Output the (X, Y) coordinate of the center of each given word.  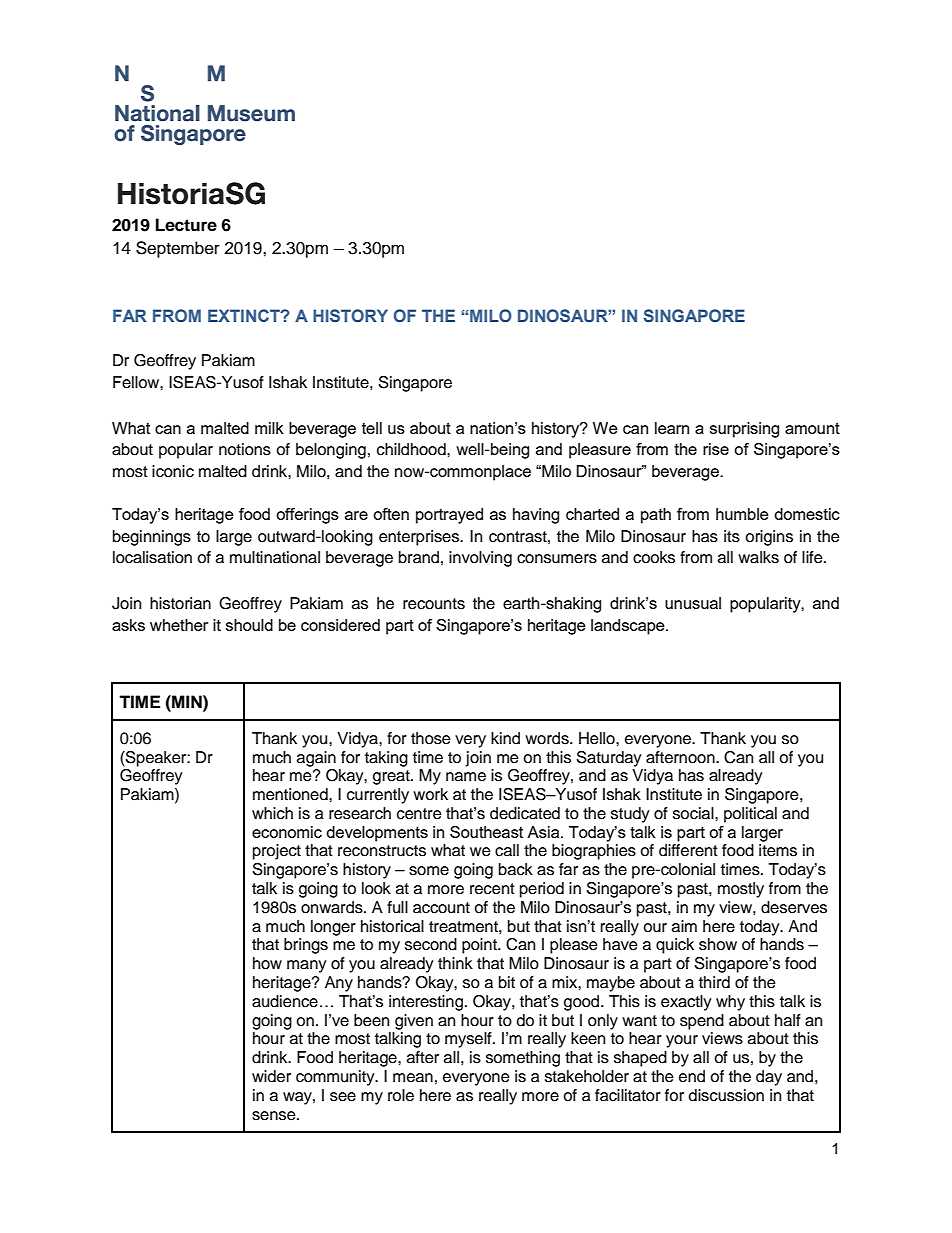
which (272, 813)
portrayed (449, 516)
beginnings (152, 538)
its (732, 536)
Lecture (186, 225)
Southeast (486, 832)
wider (271, 1076)
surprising (744, 430)
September (178, 249)
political (750, 815)
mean (413, 1078)
